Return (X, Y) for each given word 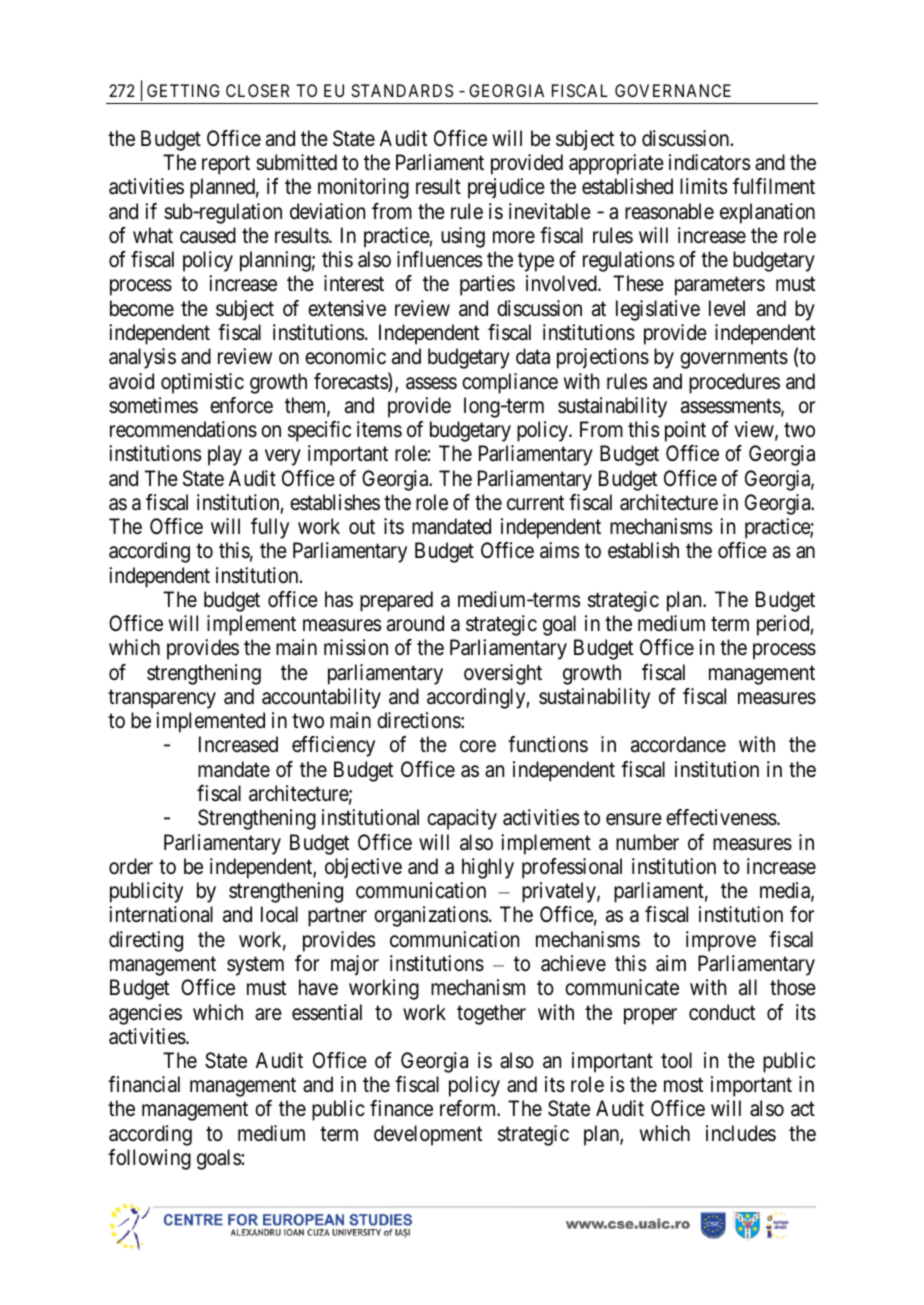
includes (741, 1133)
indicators (709, 162)
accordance (678, 744)
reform (469, 1108)
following (149, 1159)
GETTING (183, 90)
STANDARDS (402, 90)
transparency (162, 699)
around (415, 623)
